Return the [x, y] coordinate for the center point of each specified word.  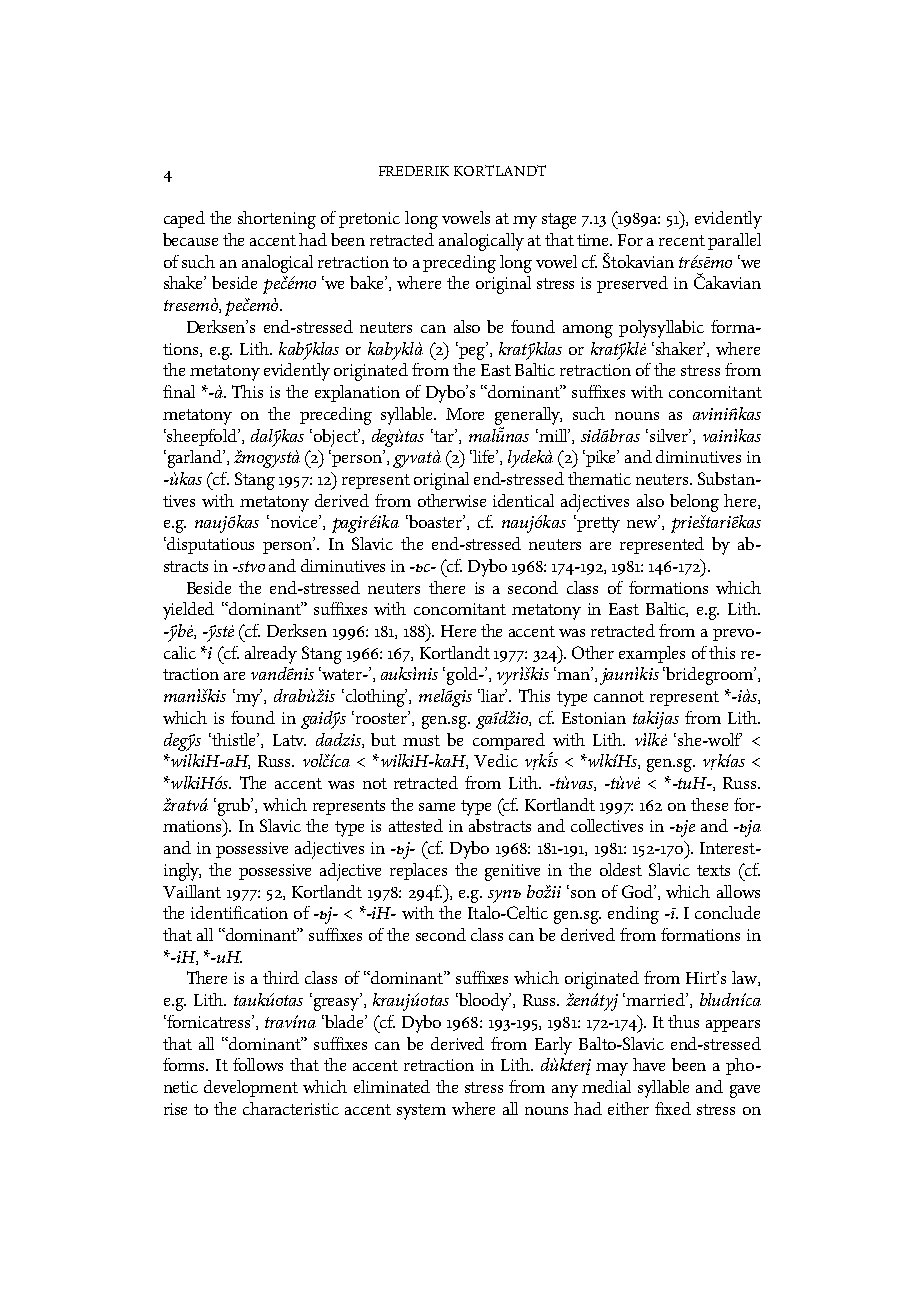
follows [258, 1064]
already [271, 655]
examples [652, 654]
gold [462, 676]
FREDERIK [414, 171]
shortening [277, 220]
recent [682, 240]
